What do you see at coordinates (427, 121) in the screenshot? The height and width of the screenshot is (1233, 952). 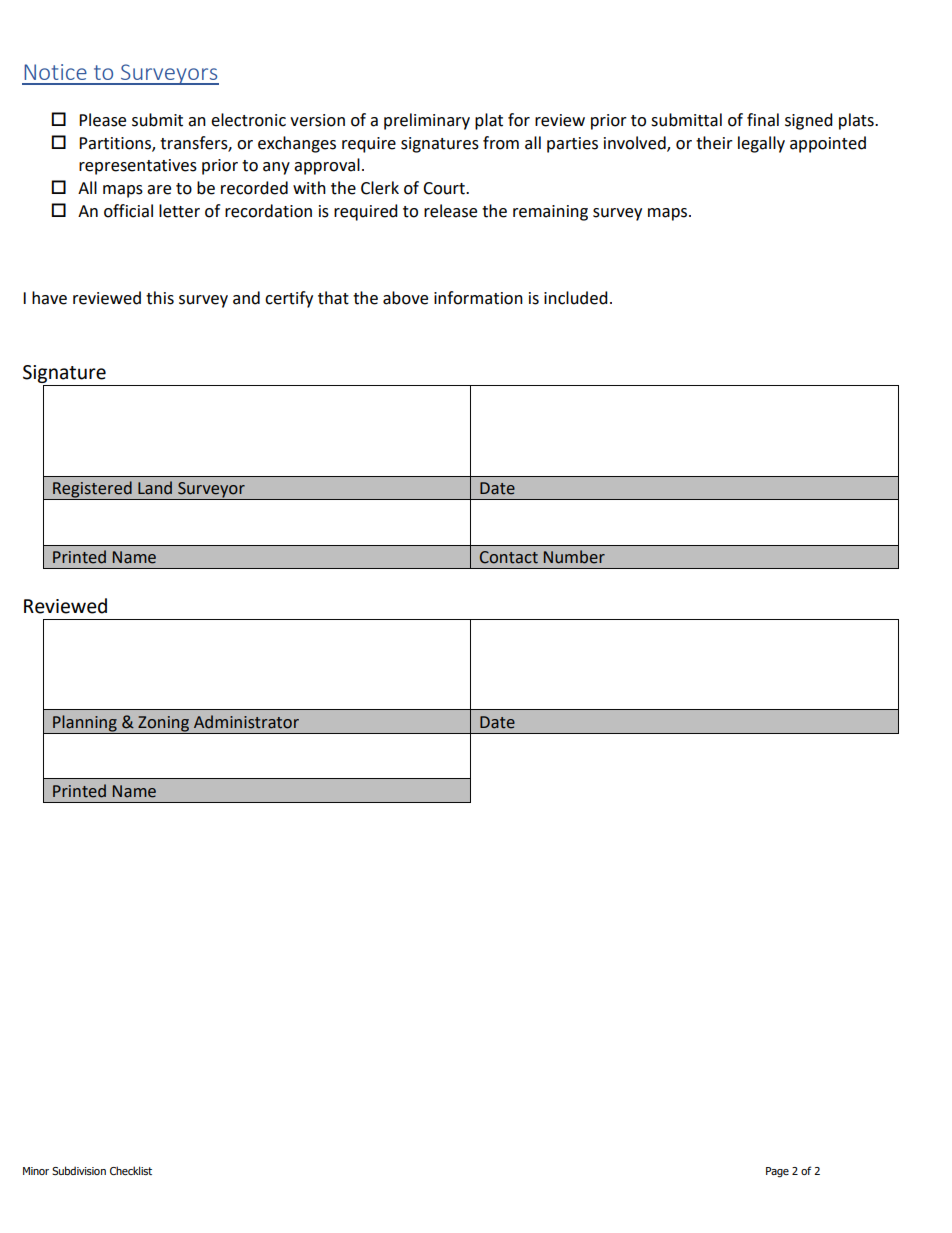 I see `preliminary` at bounding box center [427, 121].
